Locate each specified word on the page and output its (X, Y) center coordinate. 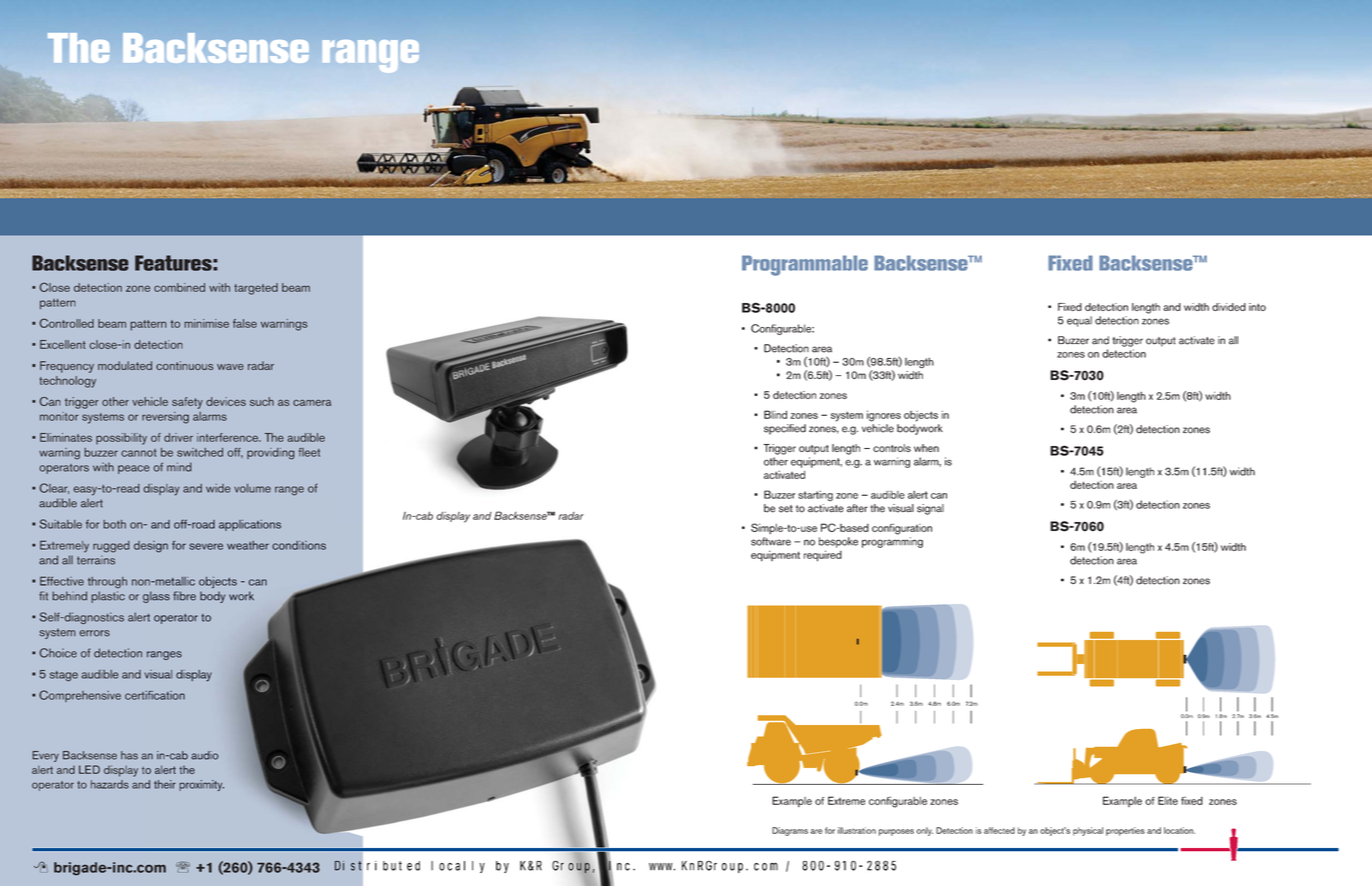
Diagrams (790, 831)
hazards (110, 784)
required (823, 556)
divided (1229, 307)
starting (815, 495)
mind (179, 467)
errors (94, 633)
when (926, 448)
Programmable (805, 265)
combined (179, 287)
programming (892, 542)
